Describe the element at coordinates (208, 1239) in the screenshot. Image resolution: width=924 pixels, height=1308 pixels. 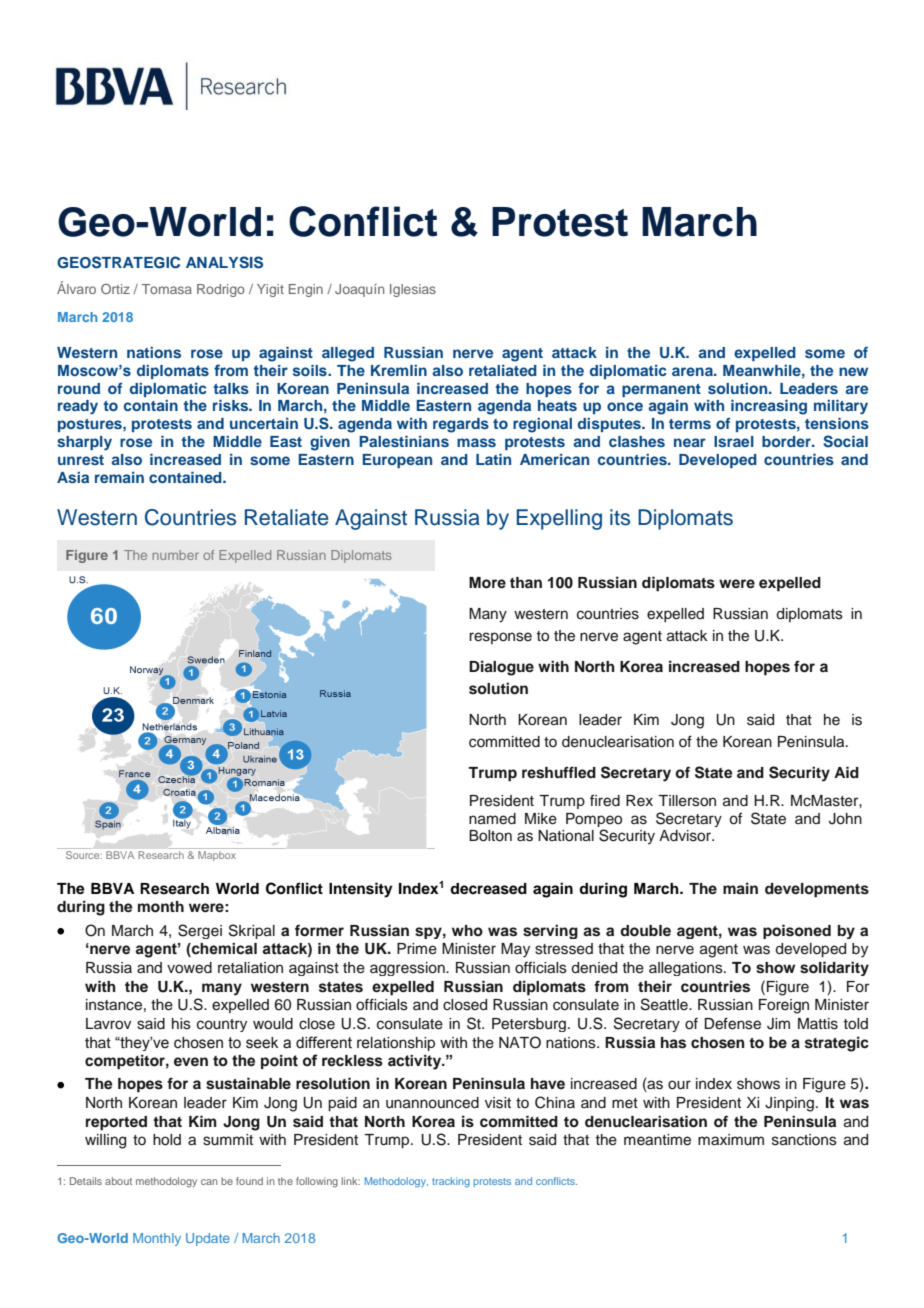
I see `Update` at that location.
